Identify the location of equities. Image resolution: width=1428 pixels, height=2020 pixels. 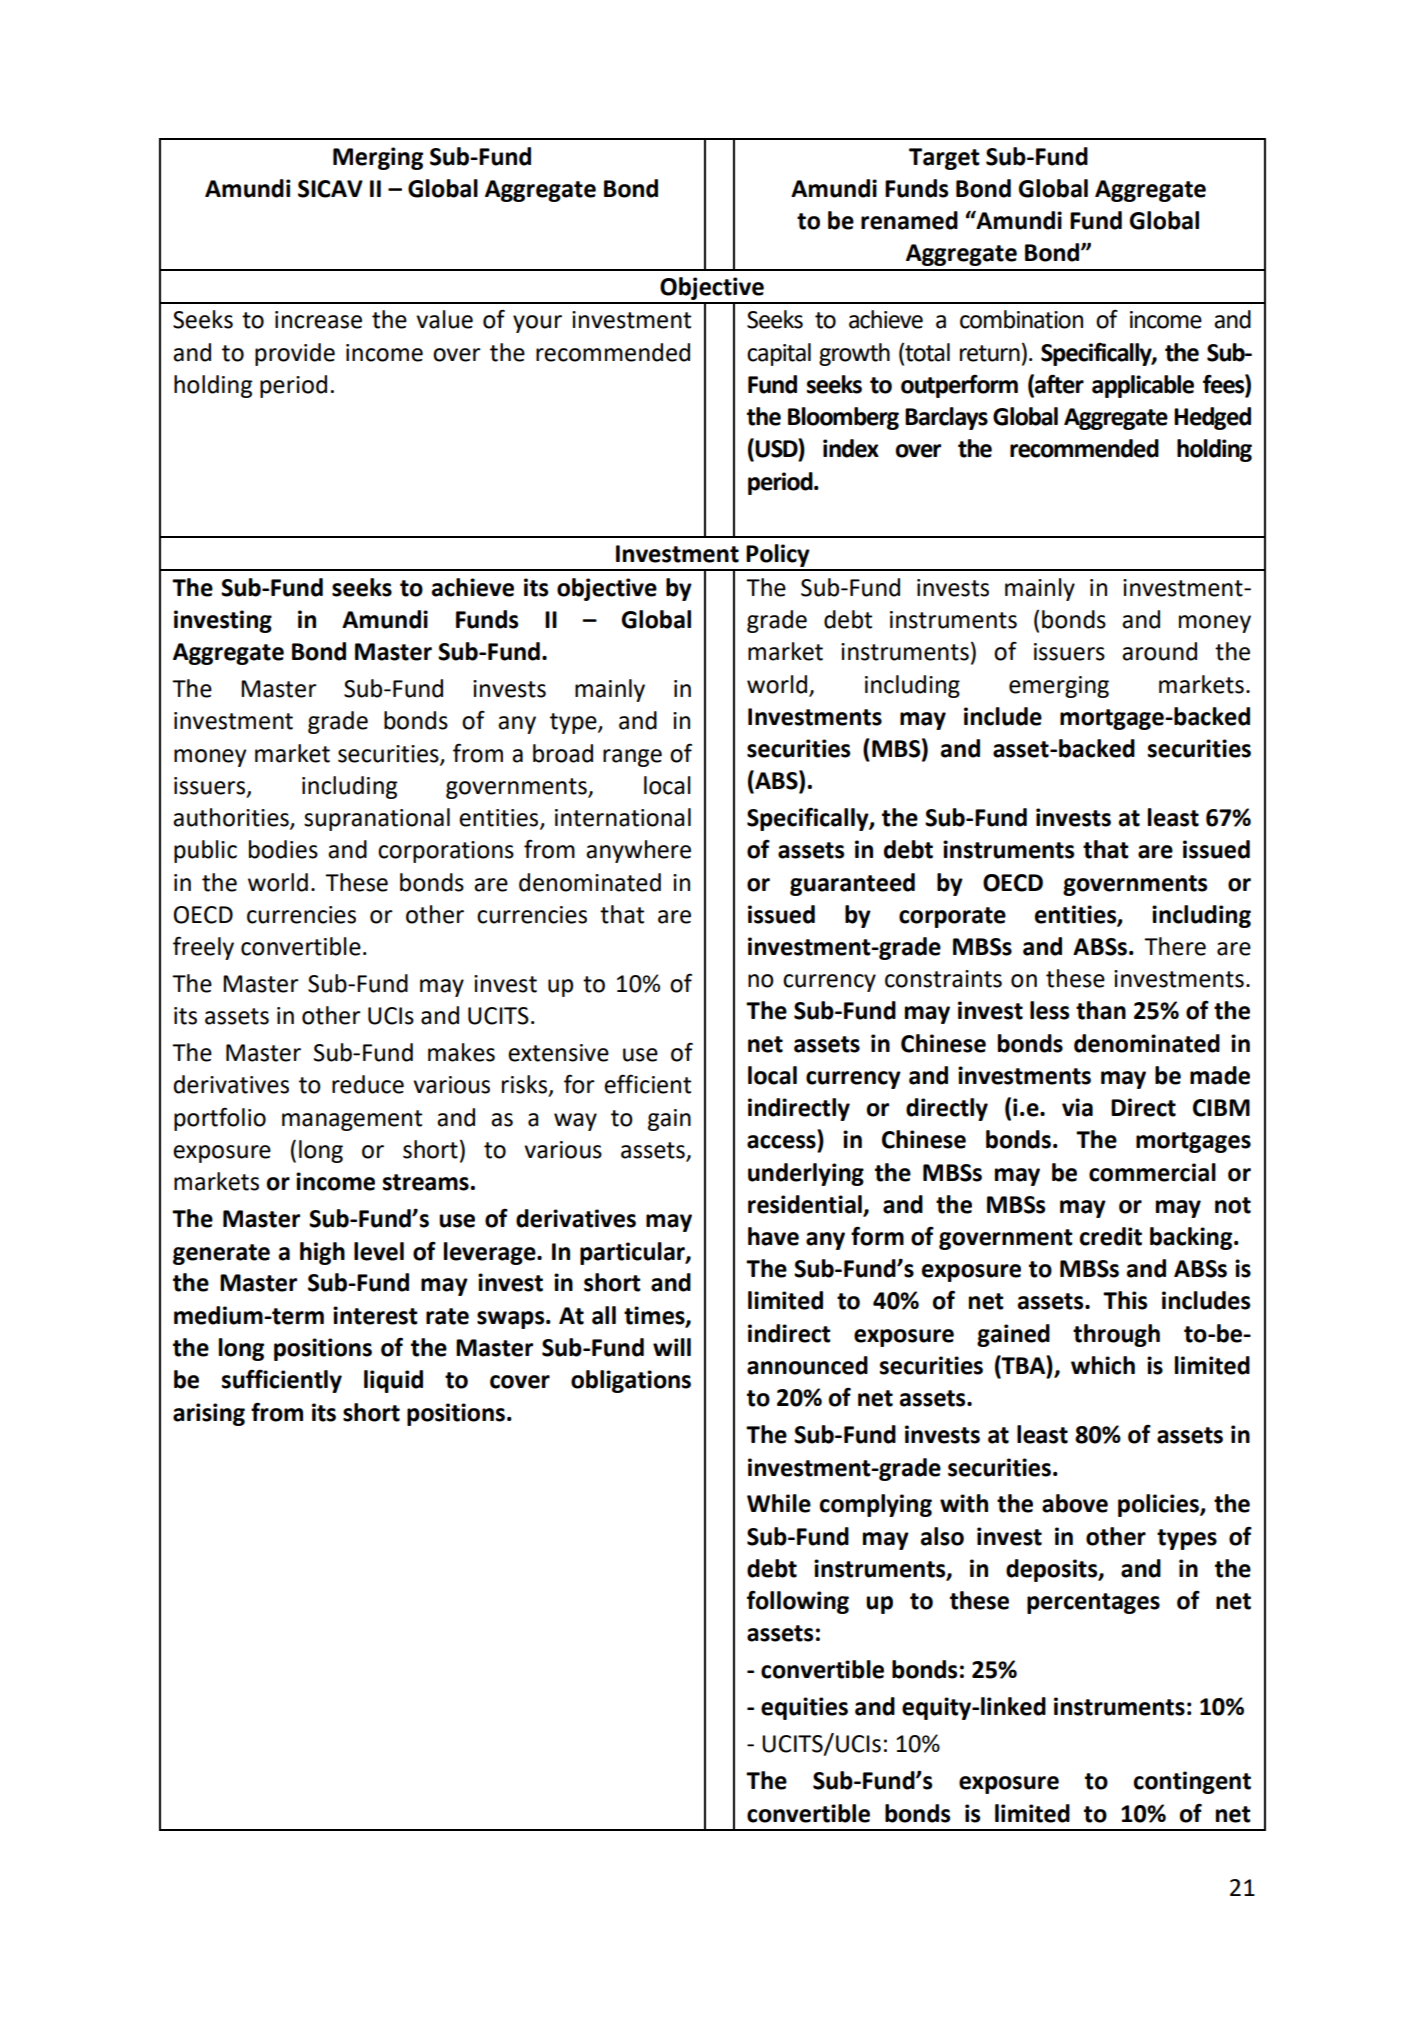
(804, 1708).
